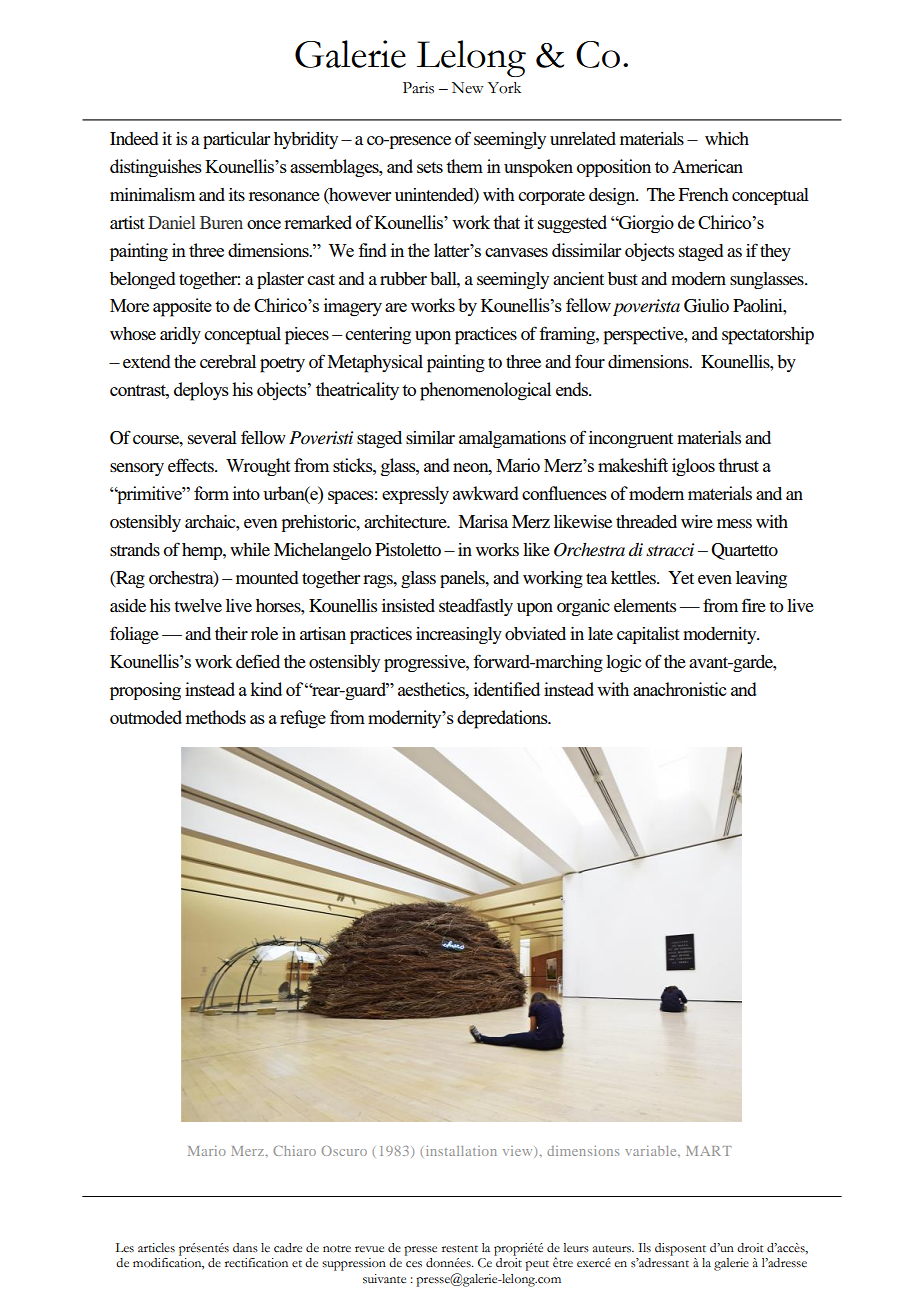 Image resolution: width=924 pixels, height=1308 pixels. Describe the element at coordinates (236, 140) in the screenshot. I see `particular` at that location.
